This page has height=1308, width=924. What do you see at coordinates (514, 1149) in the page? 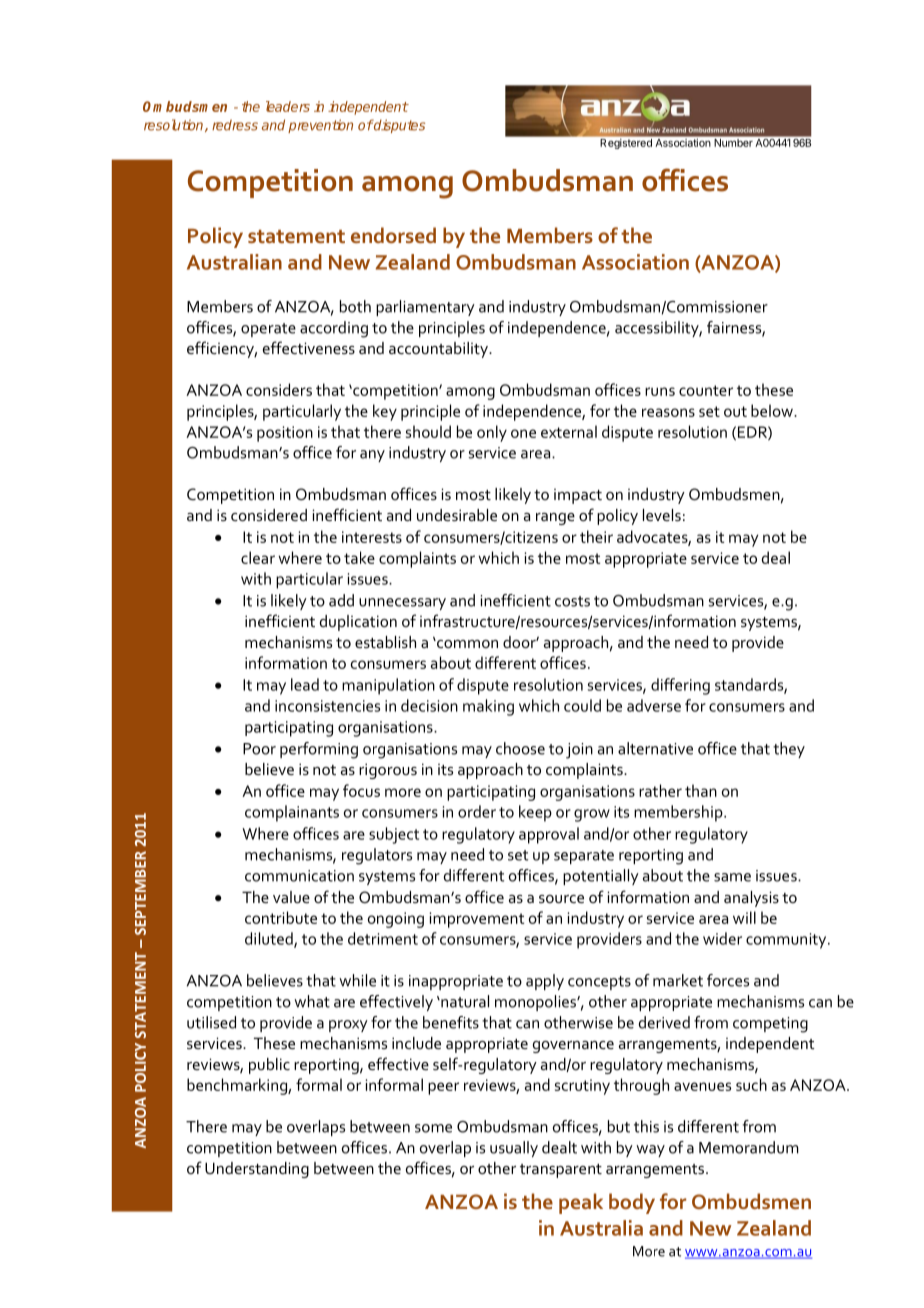
I see `usually` at bounding box center [514, 1149].
